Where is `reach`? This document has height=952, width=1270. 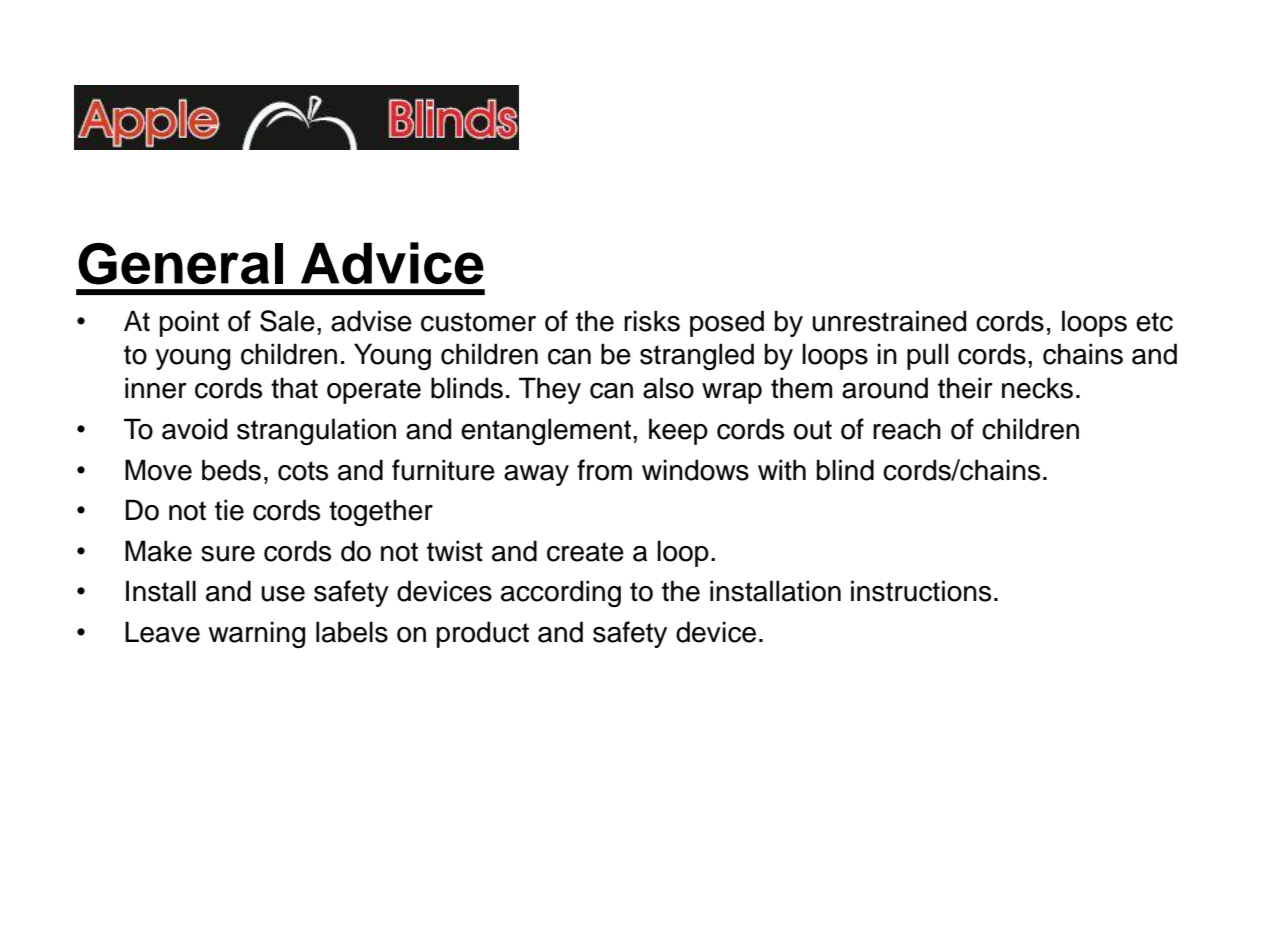 reach is located at coordinates (907, 429).
